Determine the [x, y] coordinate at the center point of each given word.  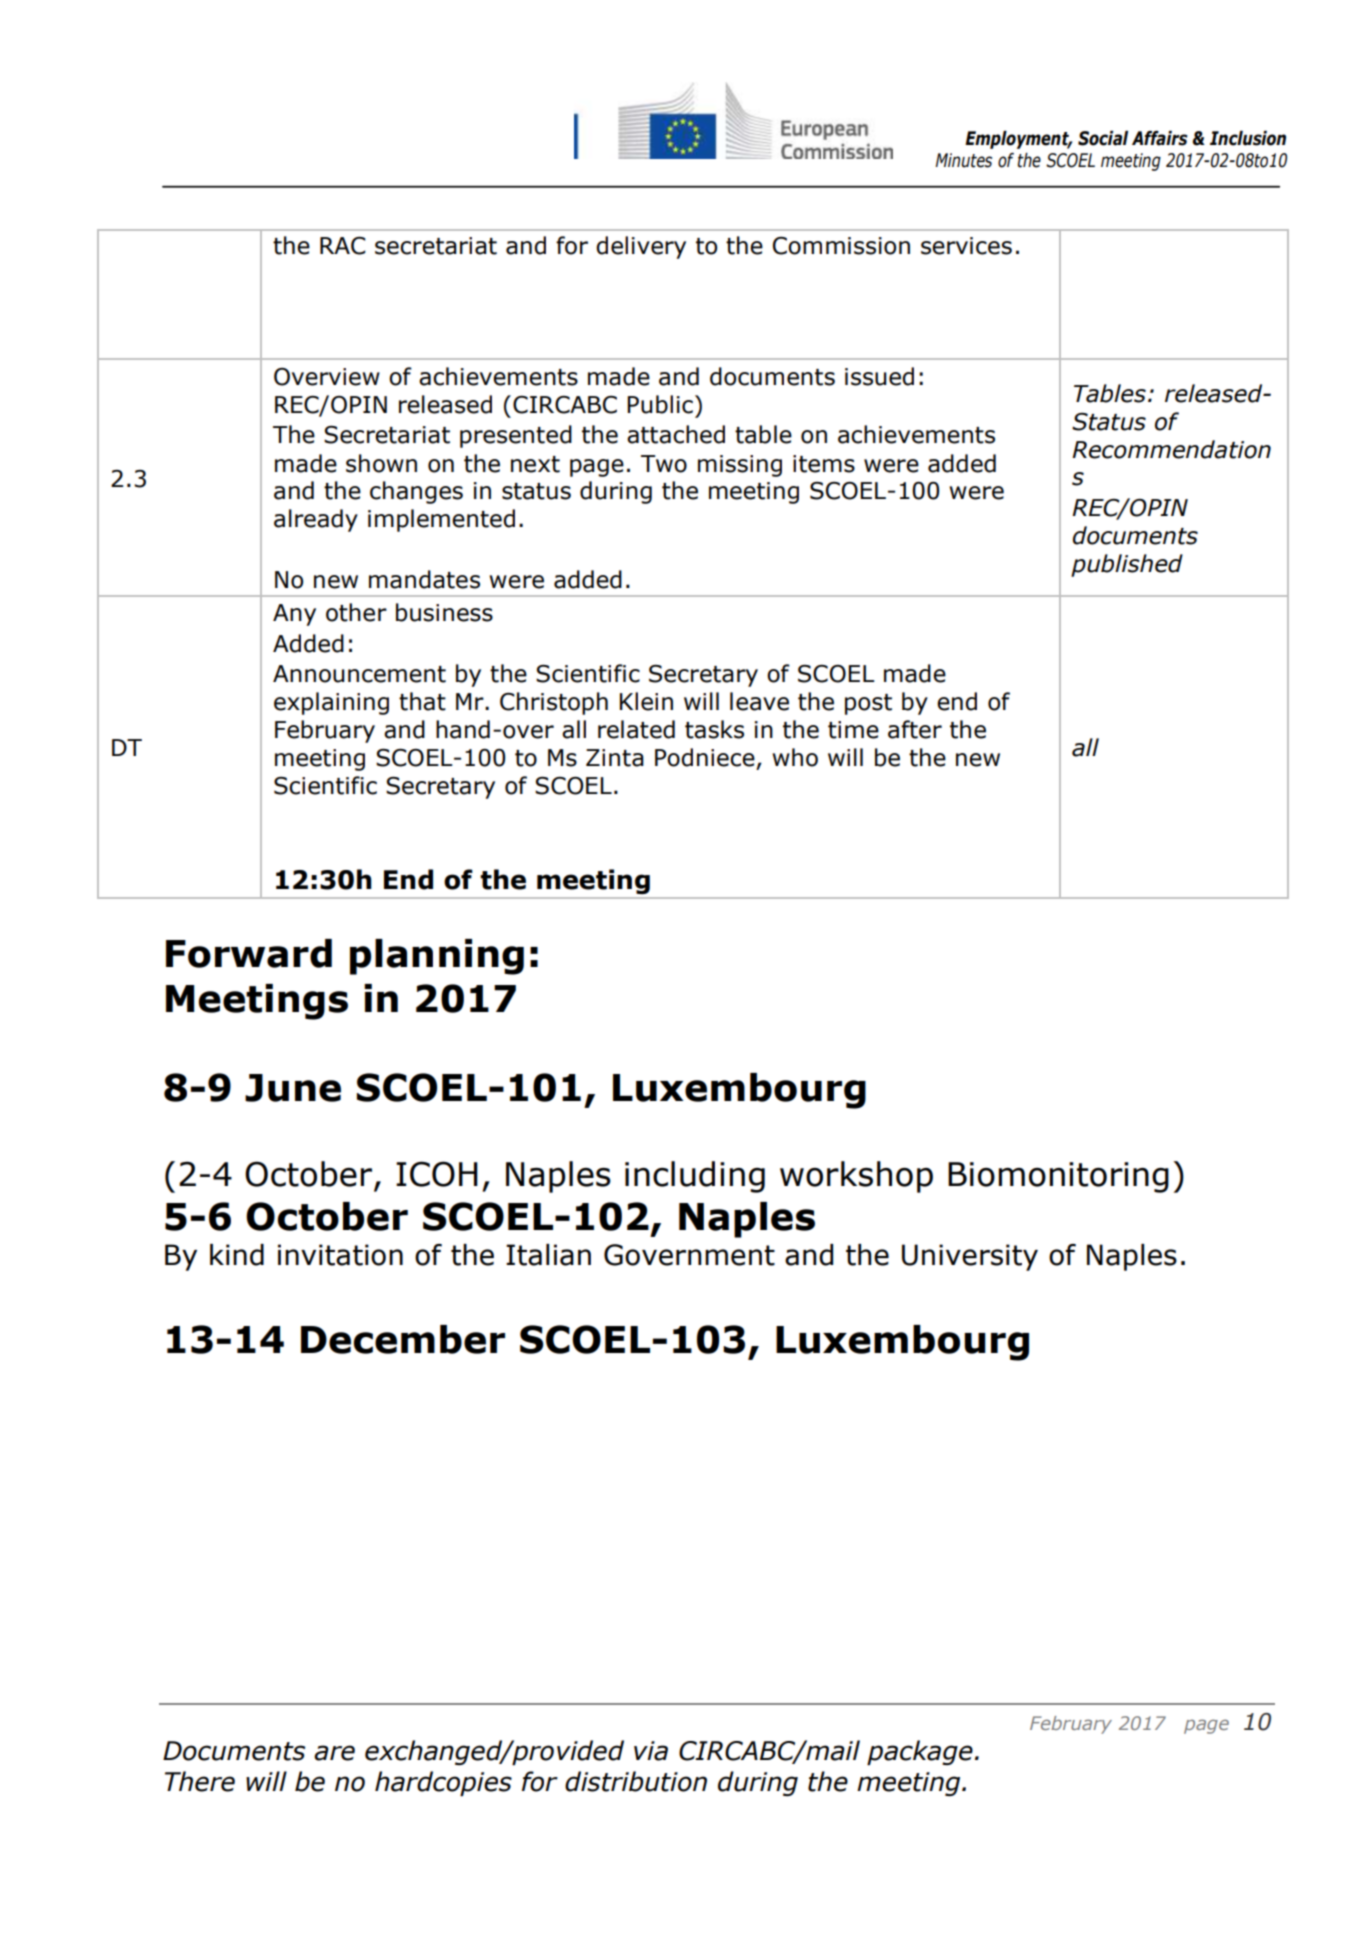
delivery [641, 247]
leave [759, 701]
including [695, 1177]
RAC [343, 246]
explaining [331, 703]
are [334, 1753]
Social [1103, 138]
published [1127, 565]
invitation [340, 1255]
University [970, 1257]
